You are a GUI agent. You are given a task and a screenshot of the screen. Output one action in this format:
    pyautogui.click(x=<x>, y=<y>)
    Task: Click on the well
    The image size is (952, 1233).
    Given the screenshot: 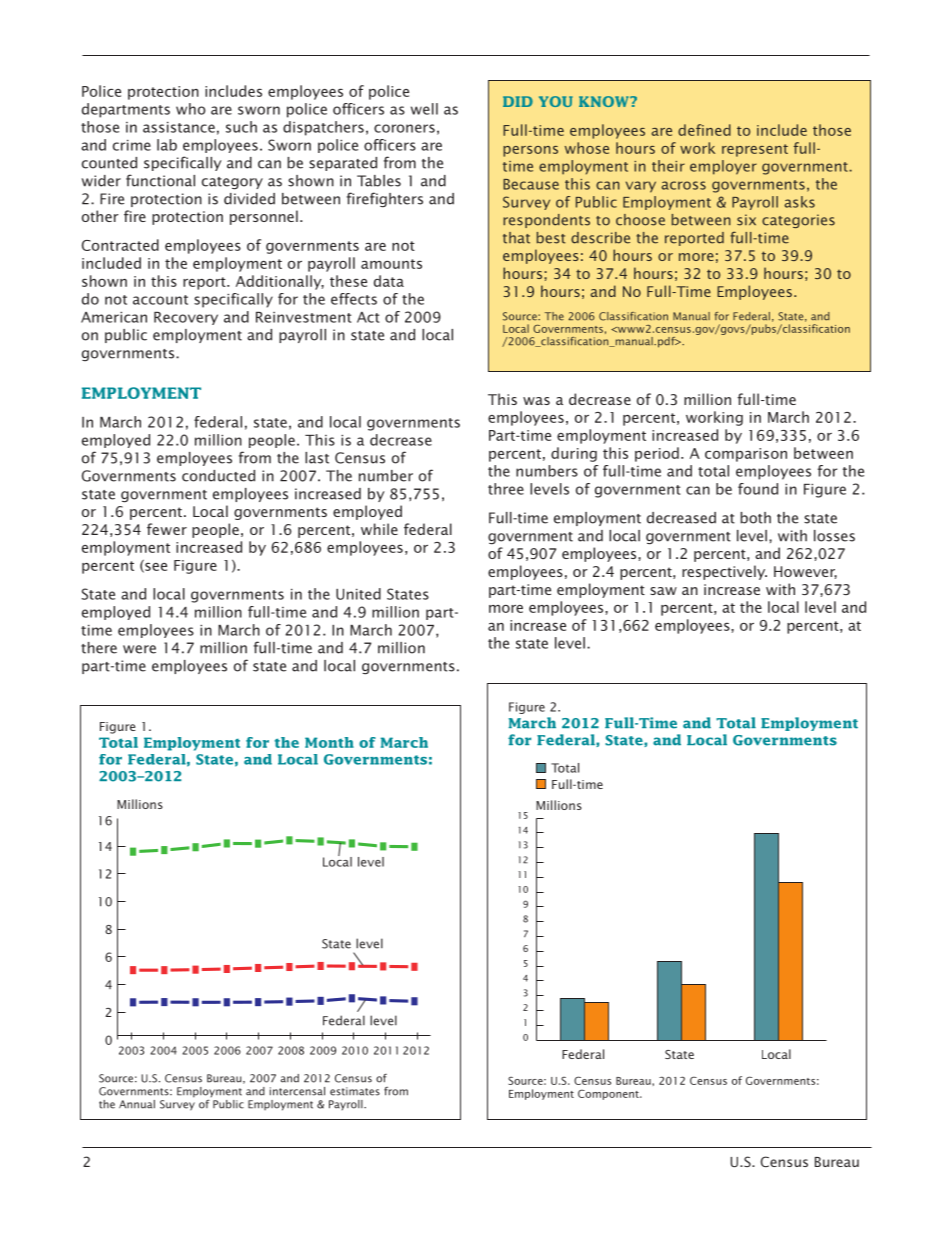 What is the action you would take?
    pyautogui.click(x=424, y=109)
